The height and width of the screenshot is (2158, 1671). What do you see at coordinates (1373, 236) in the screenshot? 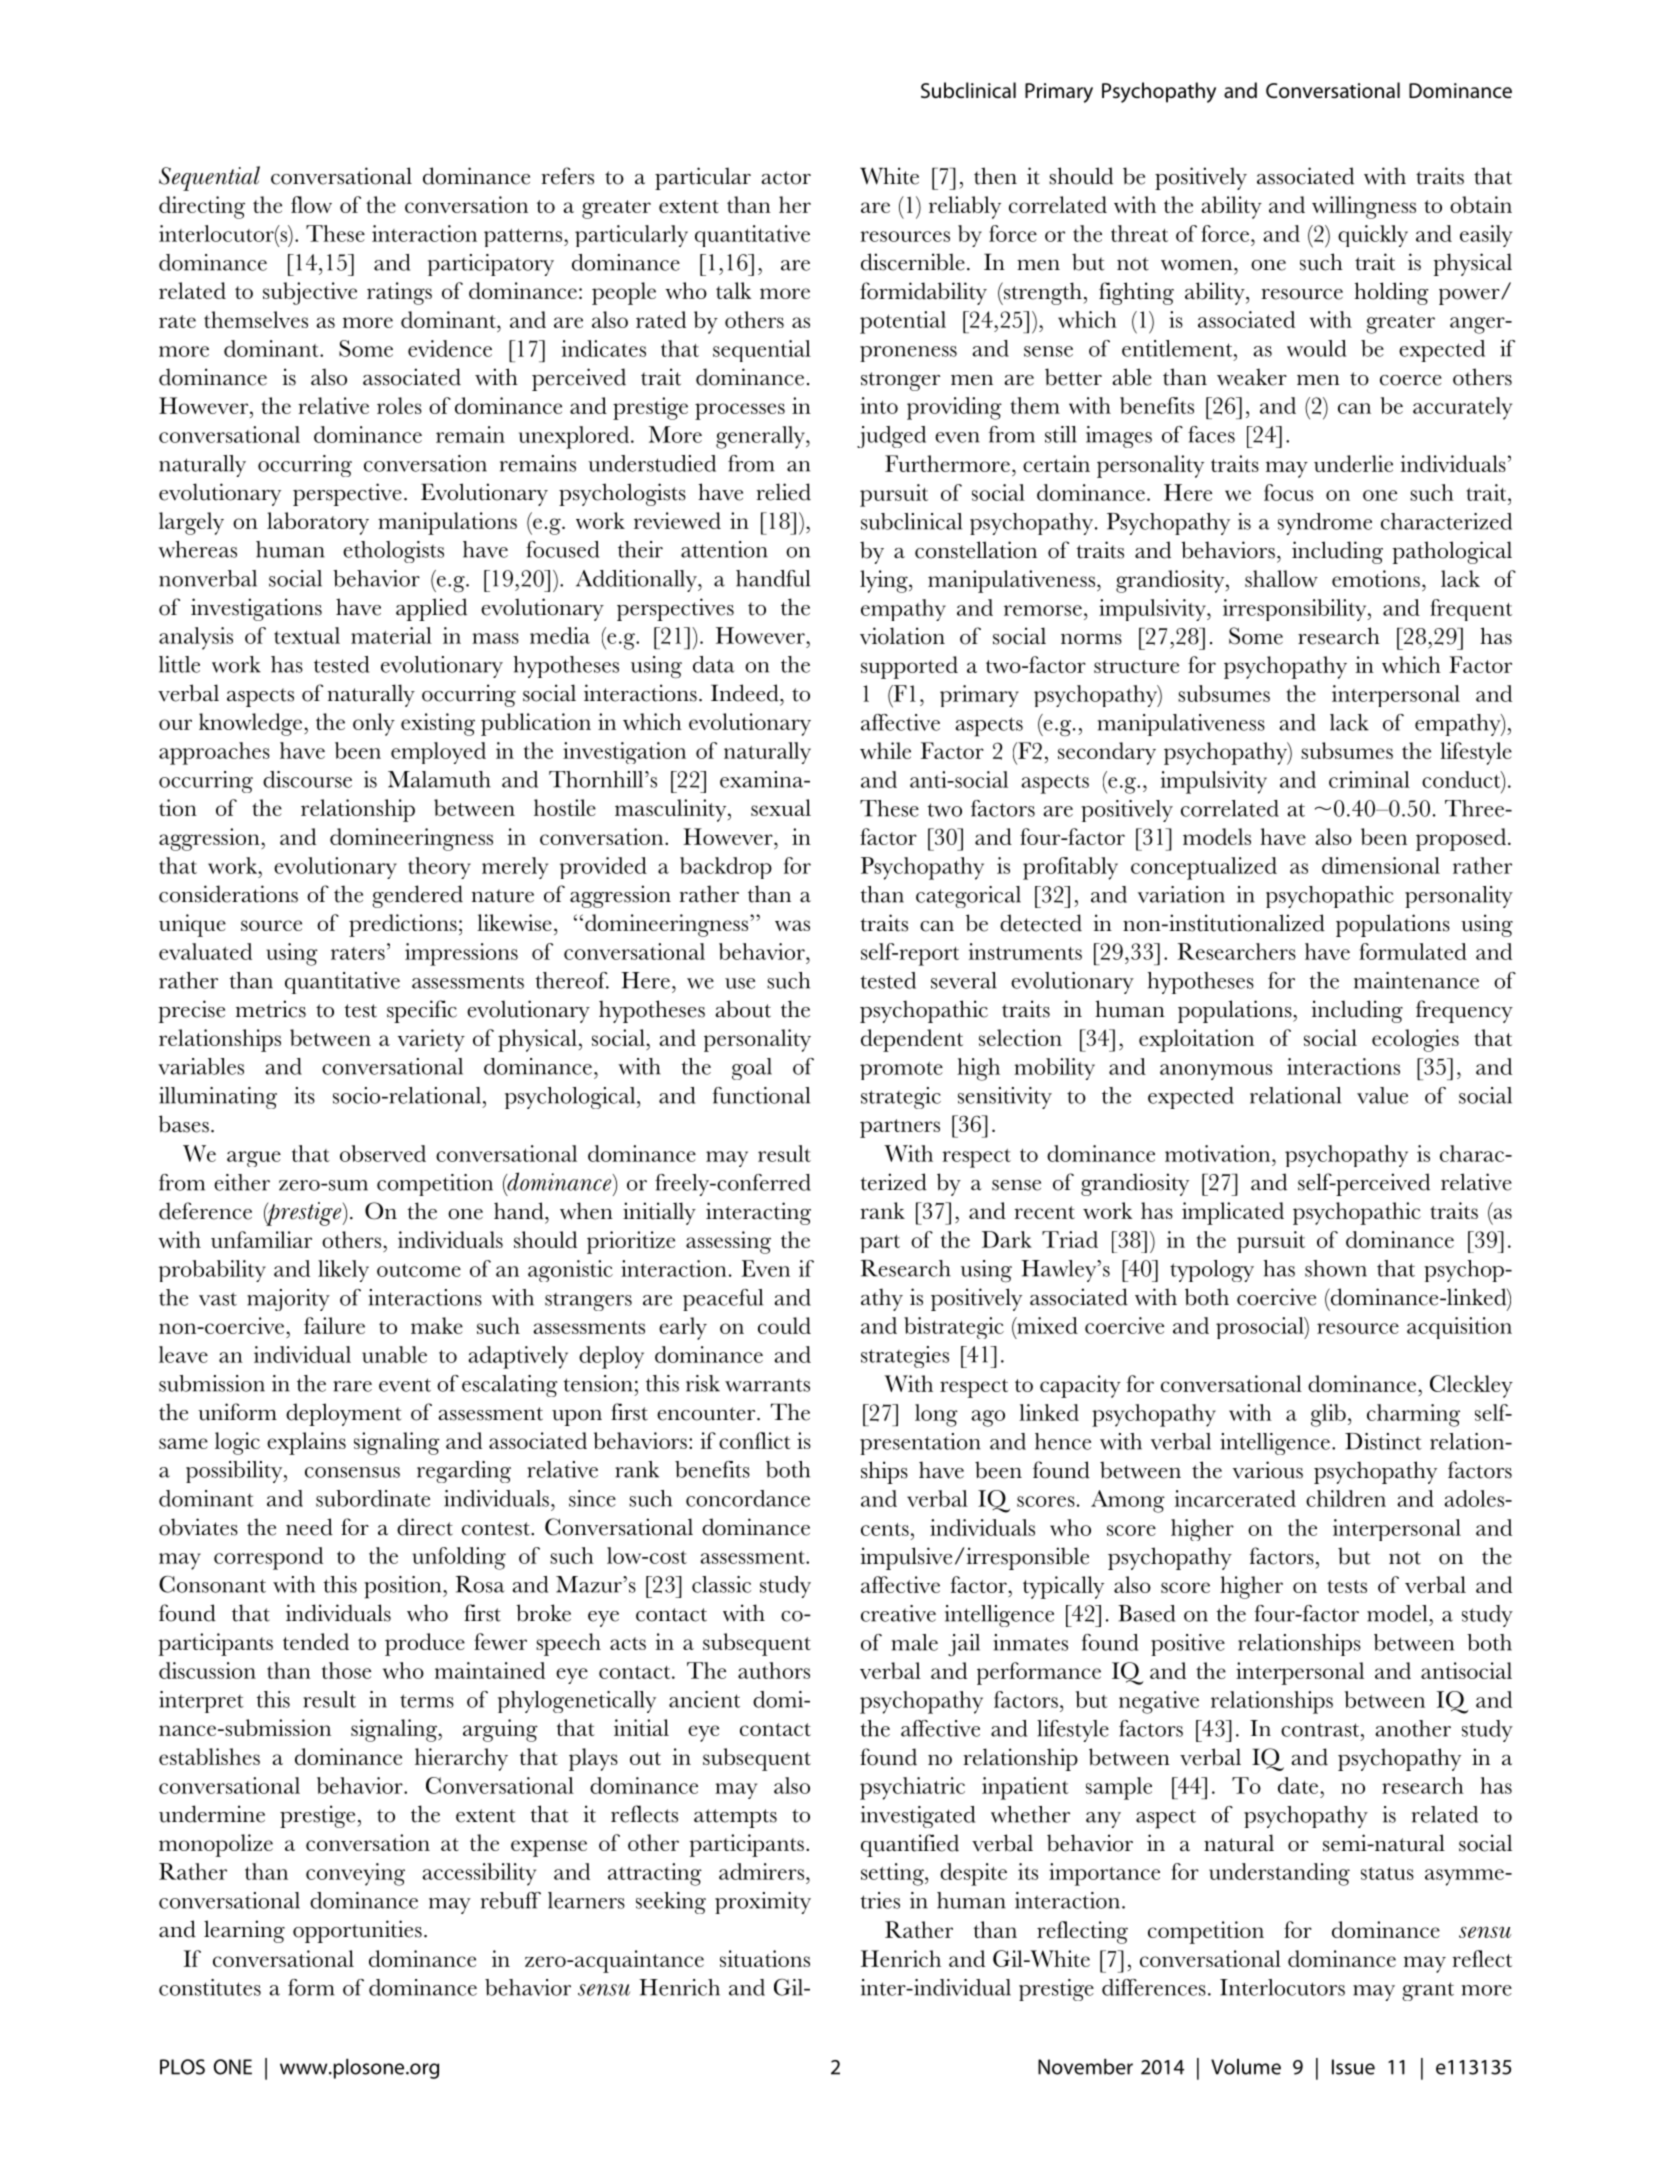
I see `quickly` at bounding box center [1373, 236].
